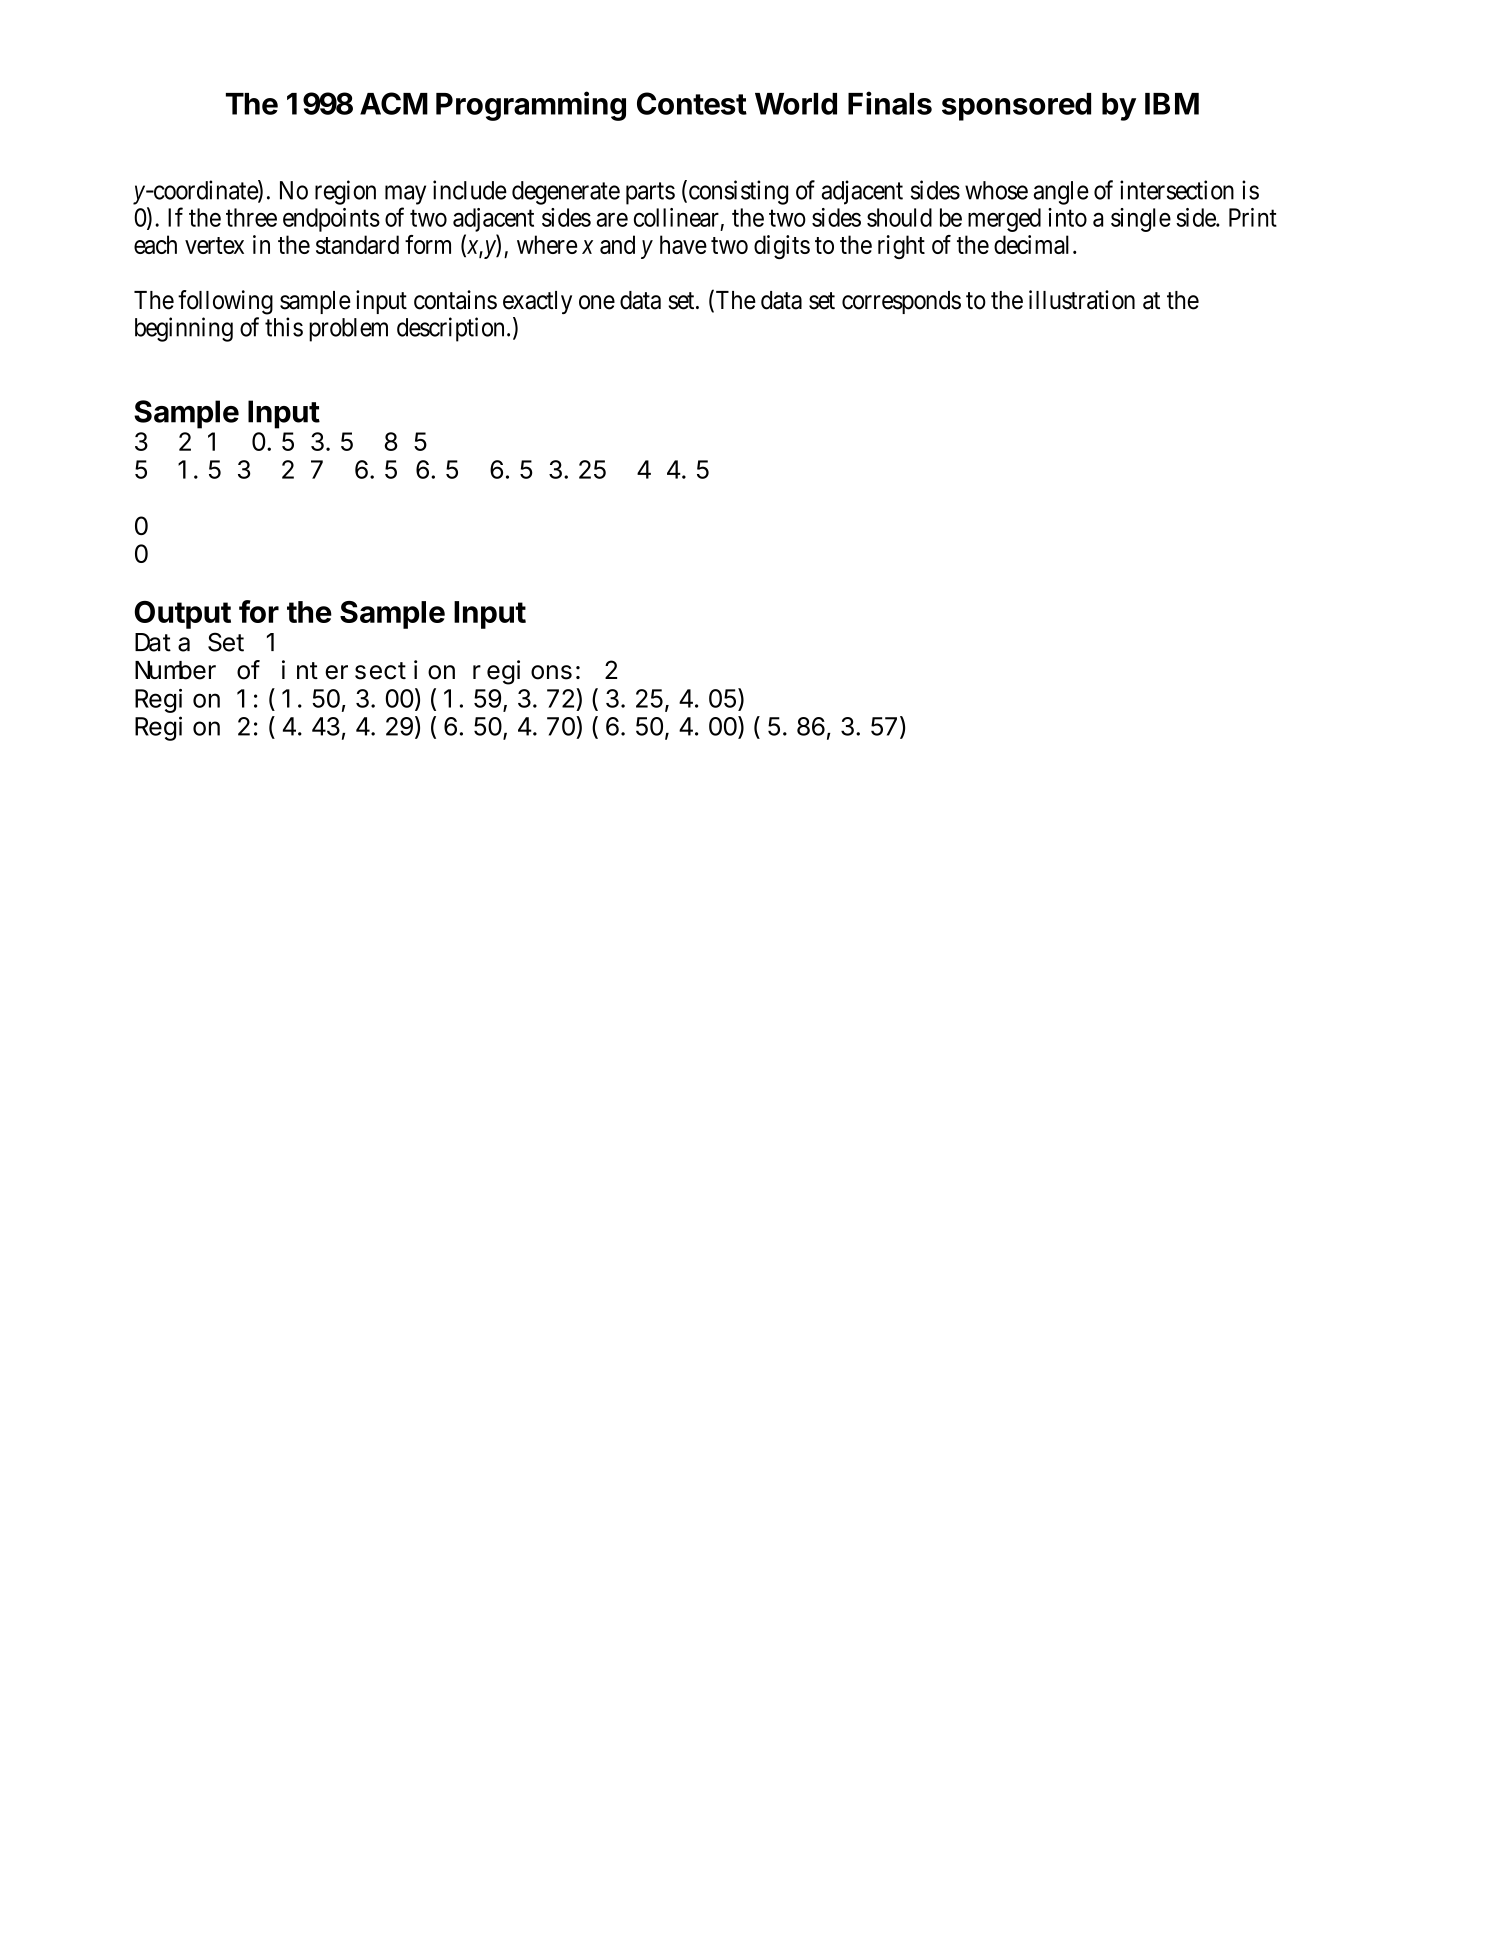  Describe the element at coordinates (531, 106) in the screenshot. I see `Programming` at that location.
